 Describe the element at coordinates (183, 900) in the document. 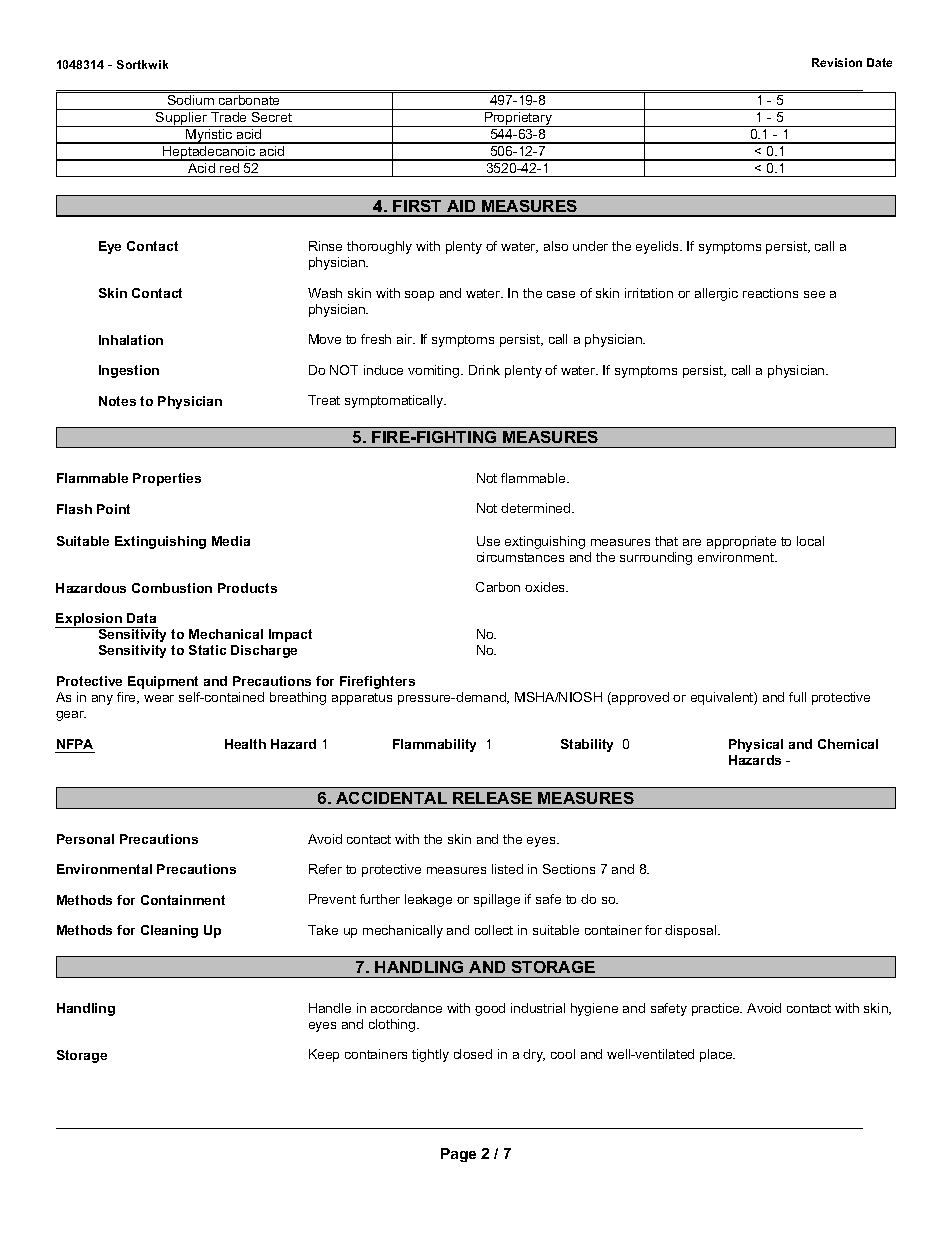

I see `Containment` at that location.
